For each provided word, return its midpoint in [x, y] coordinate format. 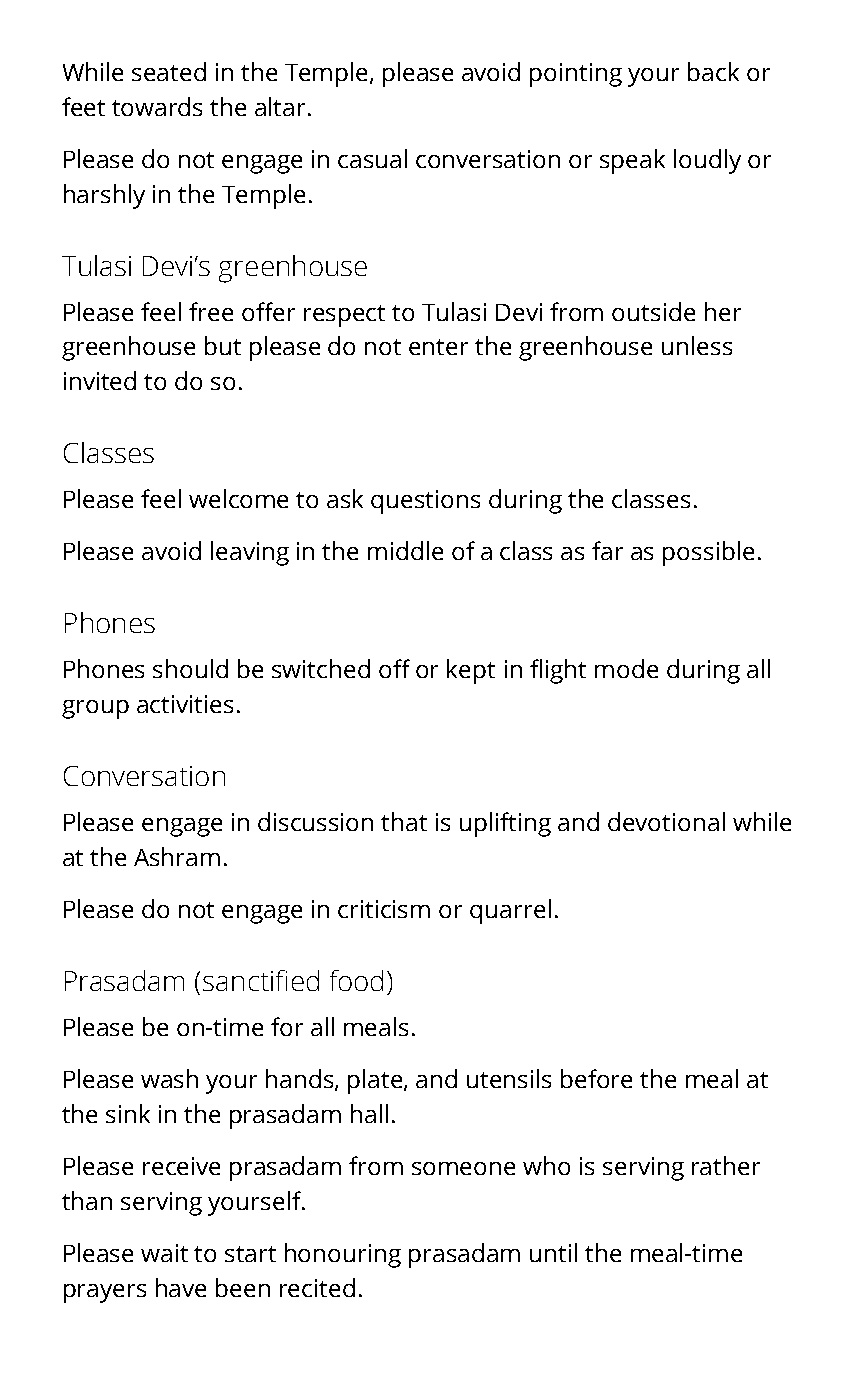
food [356, 980]
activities [185, 704]
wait [164, 1253]
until [553, 1252]
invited [100, 380]
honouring [343, 1255]
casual [372, 158]
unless [697, 345]
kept [471, 671]
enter [438, 347]
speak [632, 161]
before [596, 1078]
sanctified [261, 980]
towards [157, 106]
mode [626, 668]
